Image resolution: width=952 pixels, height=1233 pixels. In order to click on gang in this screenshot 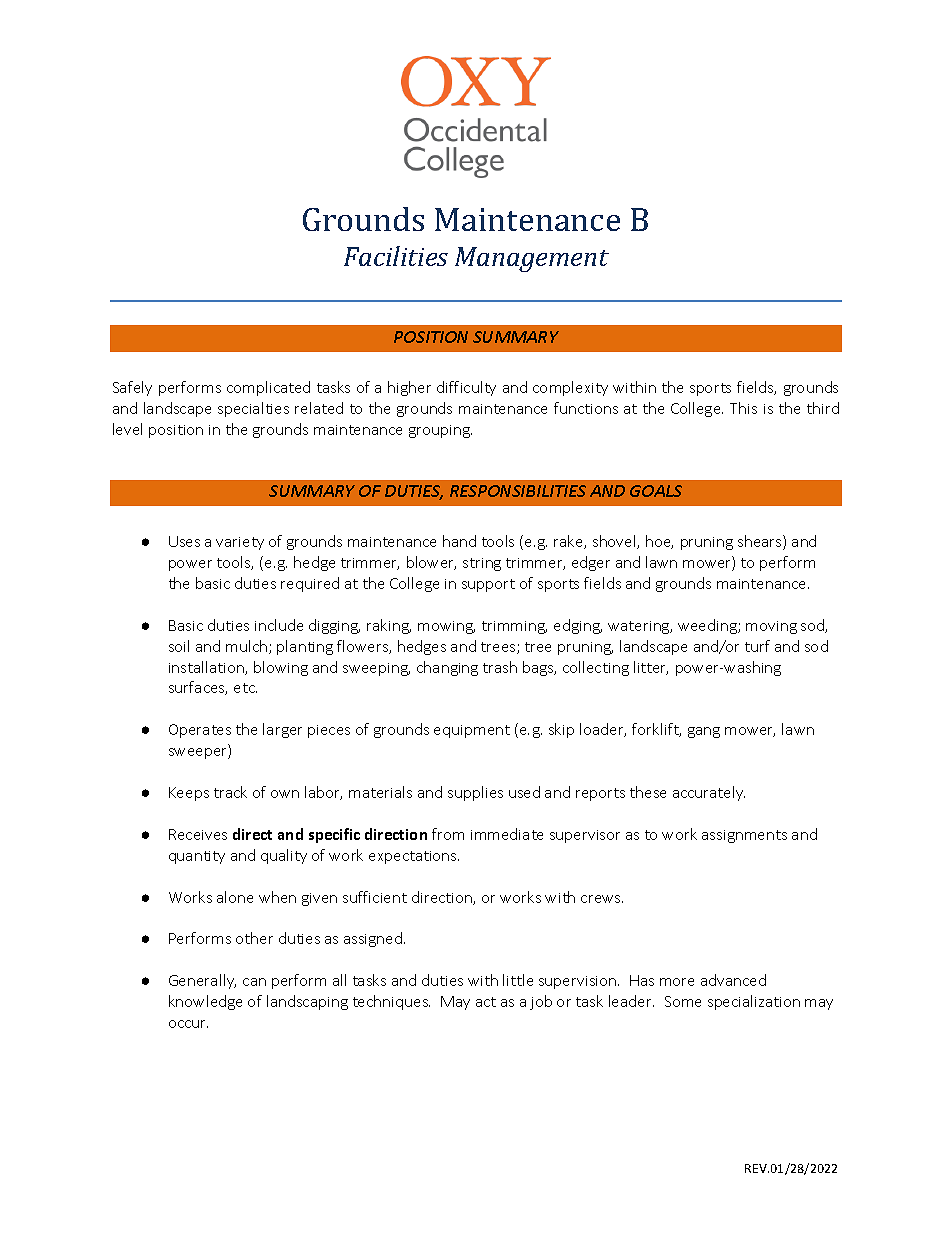, I will do `click(704, 732)`.
